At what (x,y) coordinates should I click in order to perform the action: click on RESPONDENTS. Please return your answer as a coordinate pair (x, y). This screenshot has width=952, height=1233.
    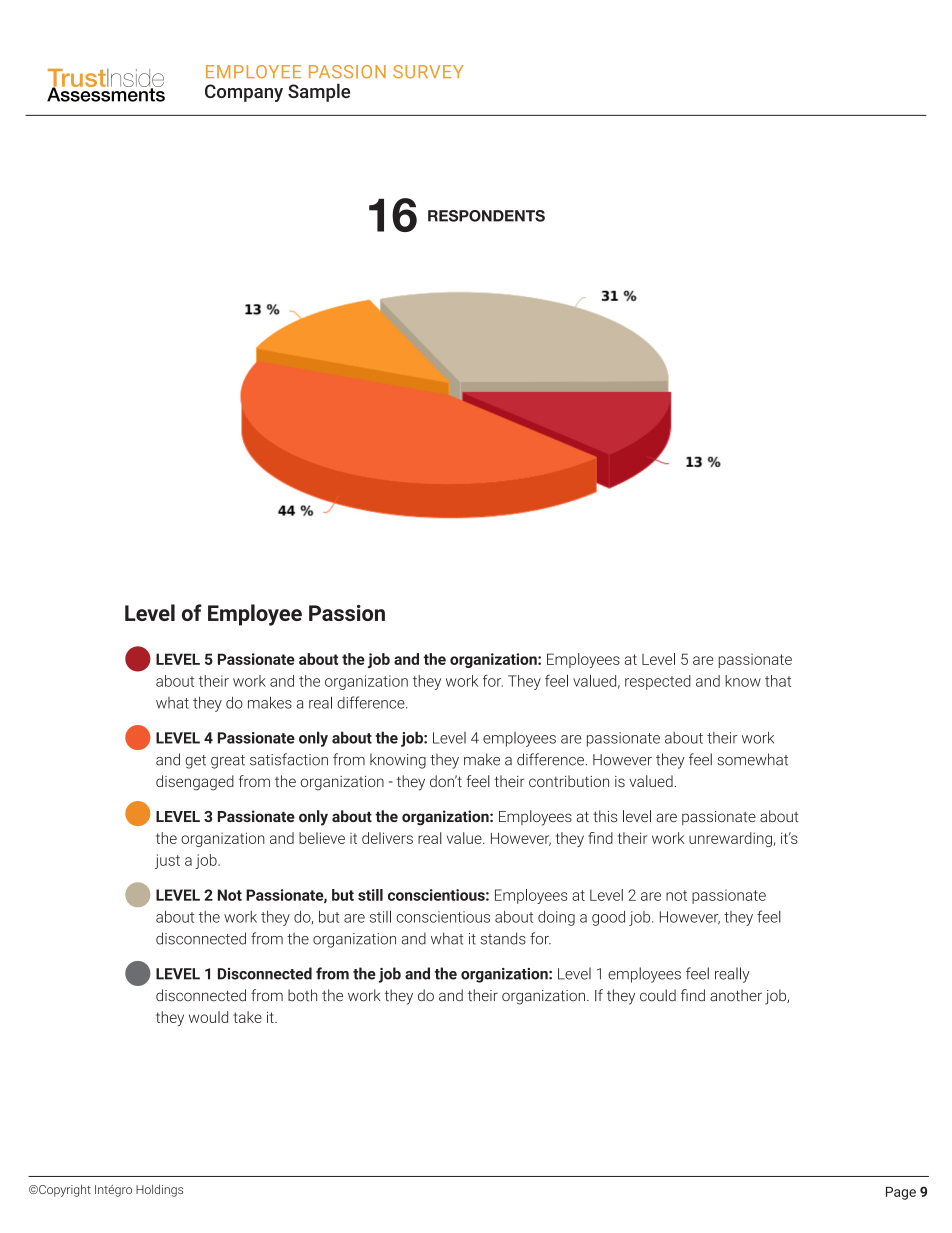
    Looking at the image, I should click on (486, 216).
